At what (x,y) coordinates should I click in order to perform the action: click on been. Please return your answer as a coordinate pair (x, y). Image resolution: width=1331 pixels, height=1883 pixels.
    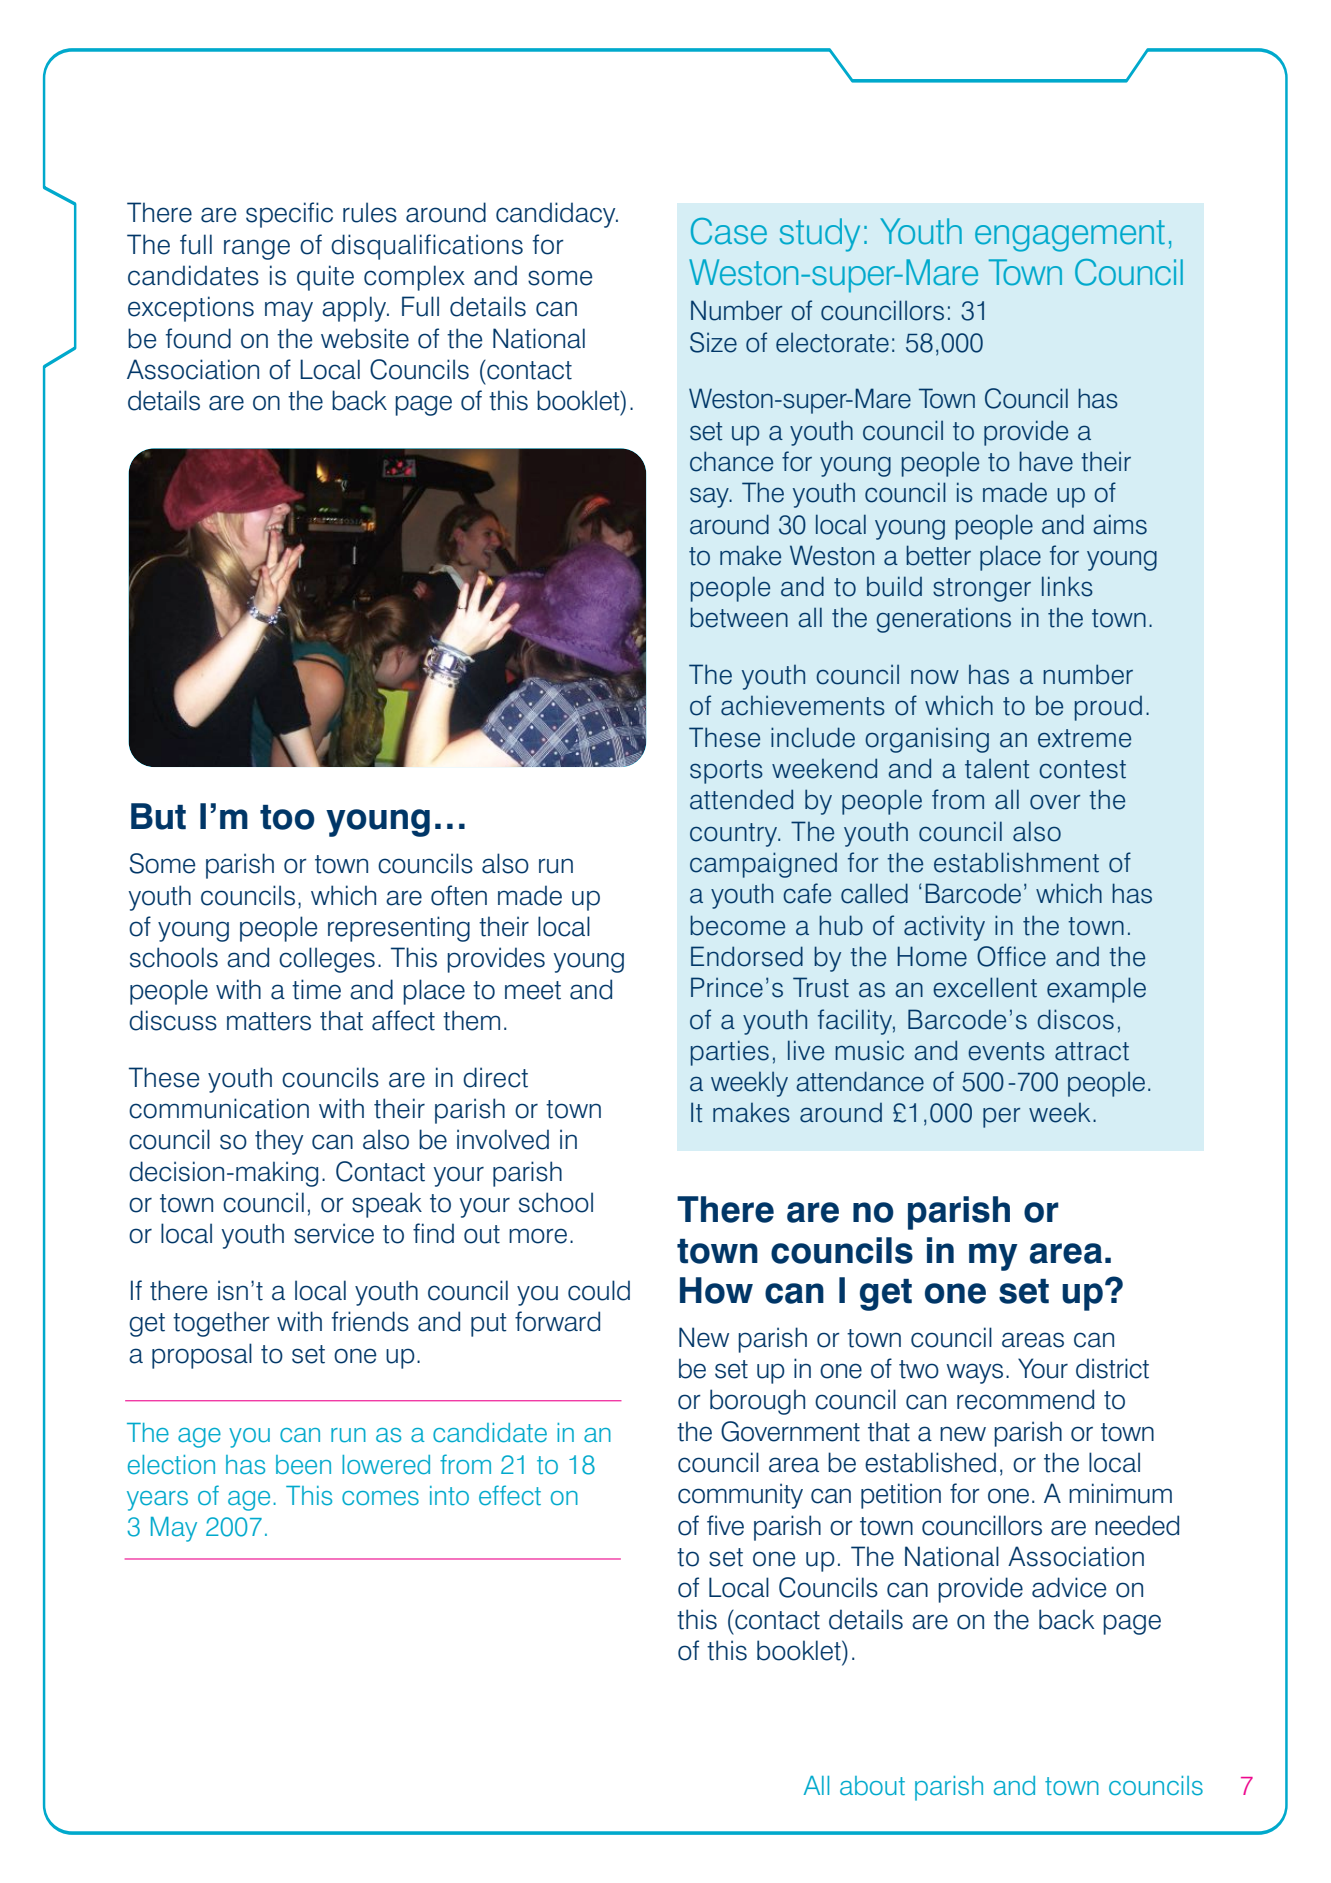
    Looking at the image, I should click on (303, 1465).
